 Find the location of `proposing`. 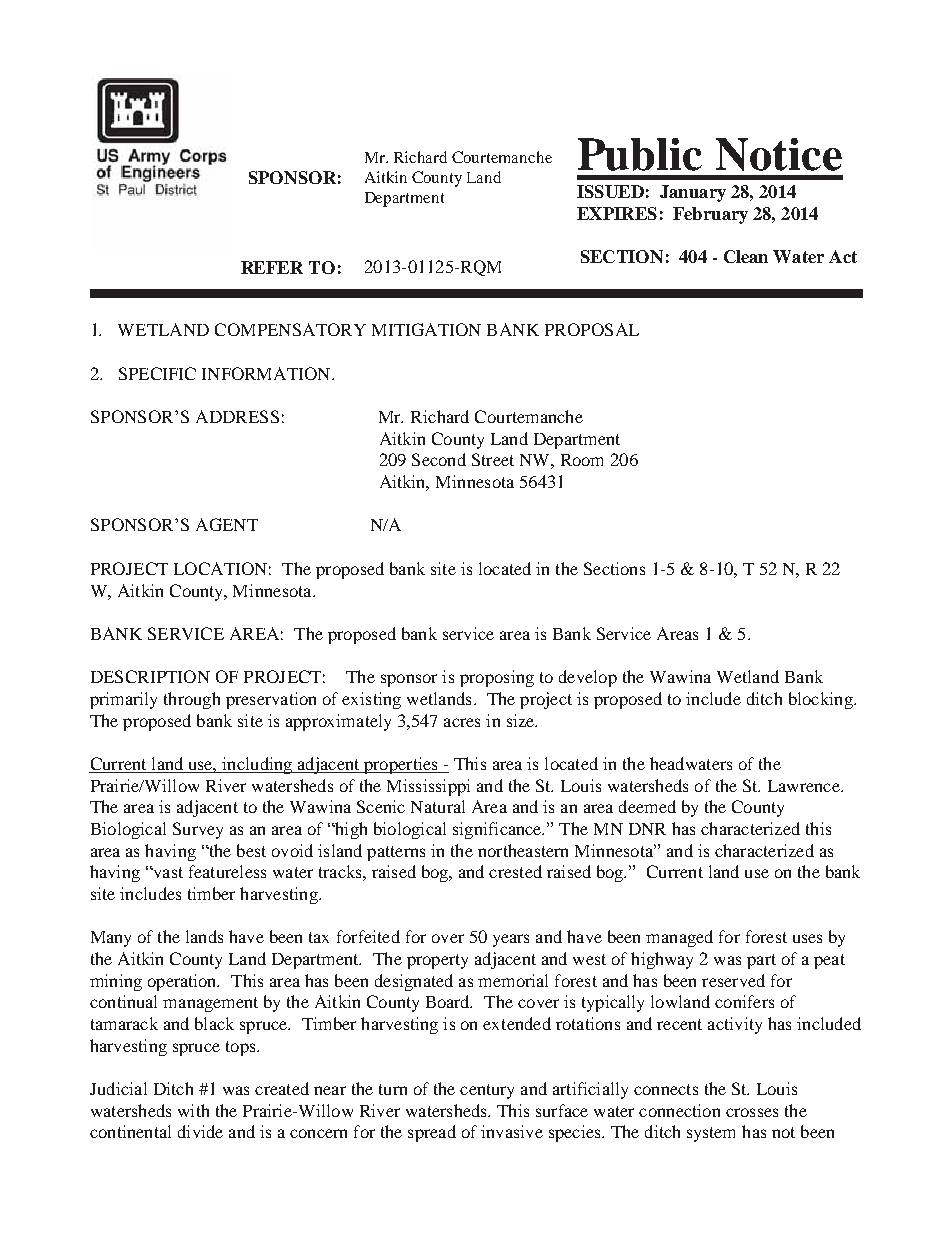

proposing is located at coordinates (497, 678).
